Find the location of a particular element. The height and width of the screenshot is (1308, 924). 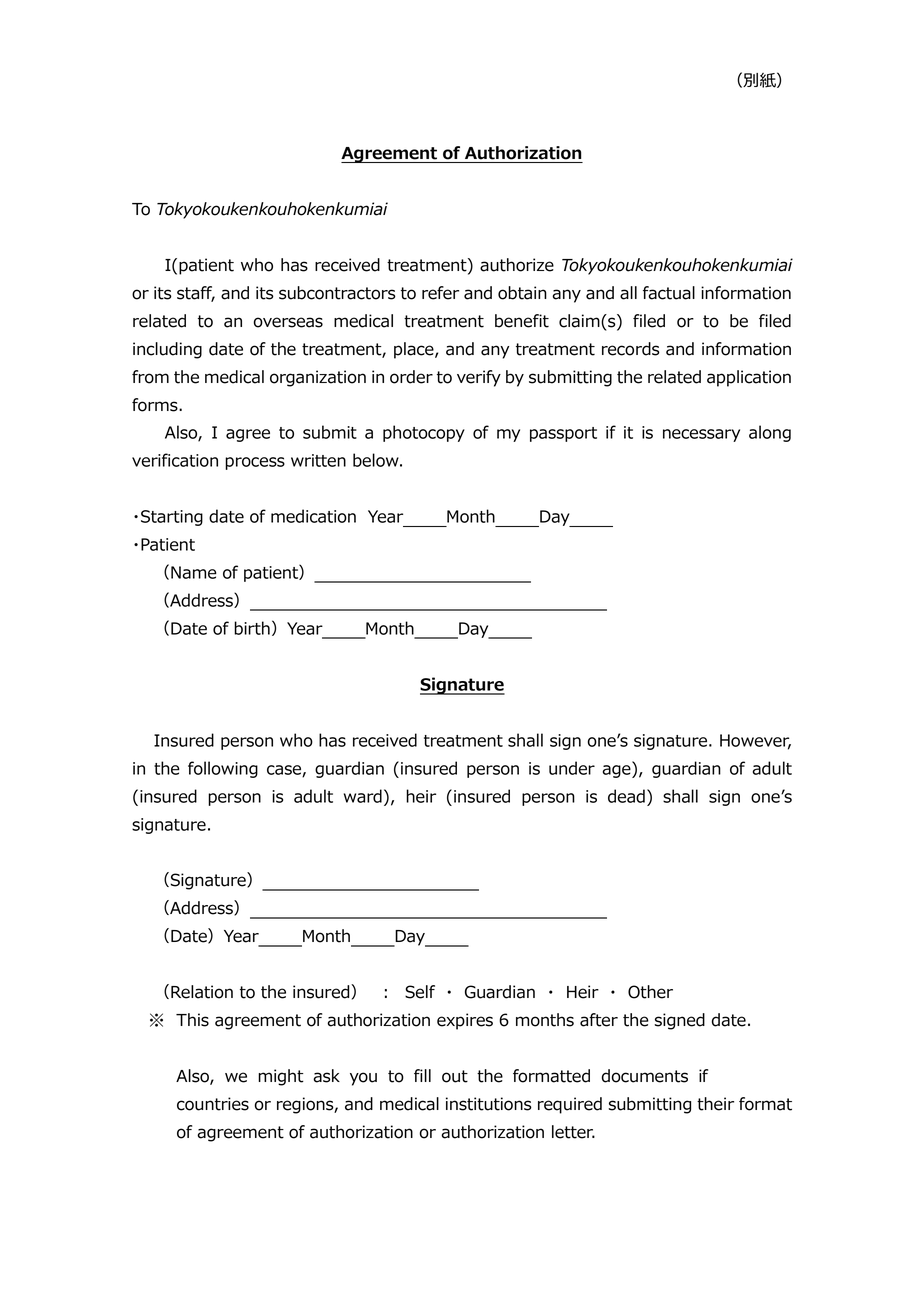

documents is located at coordinates (645, 1076).
